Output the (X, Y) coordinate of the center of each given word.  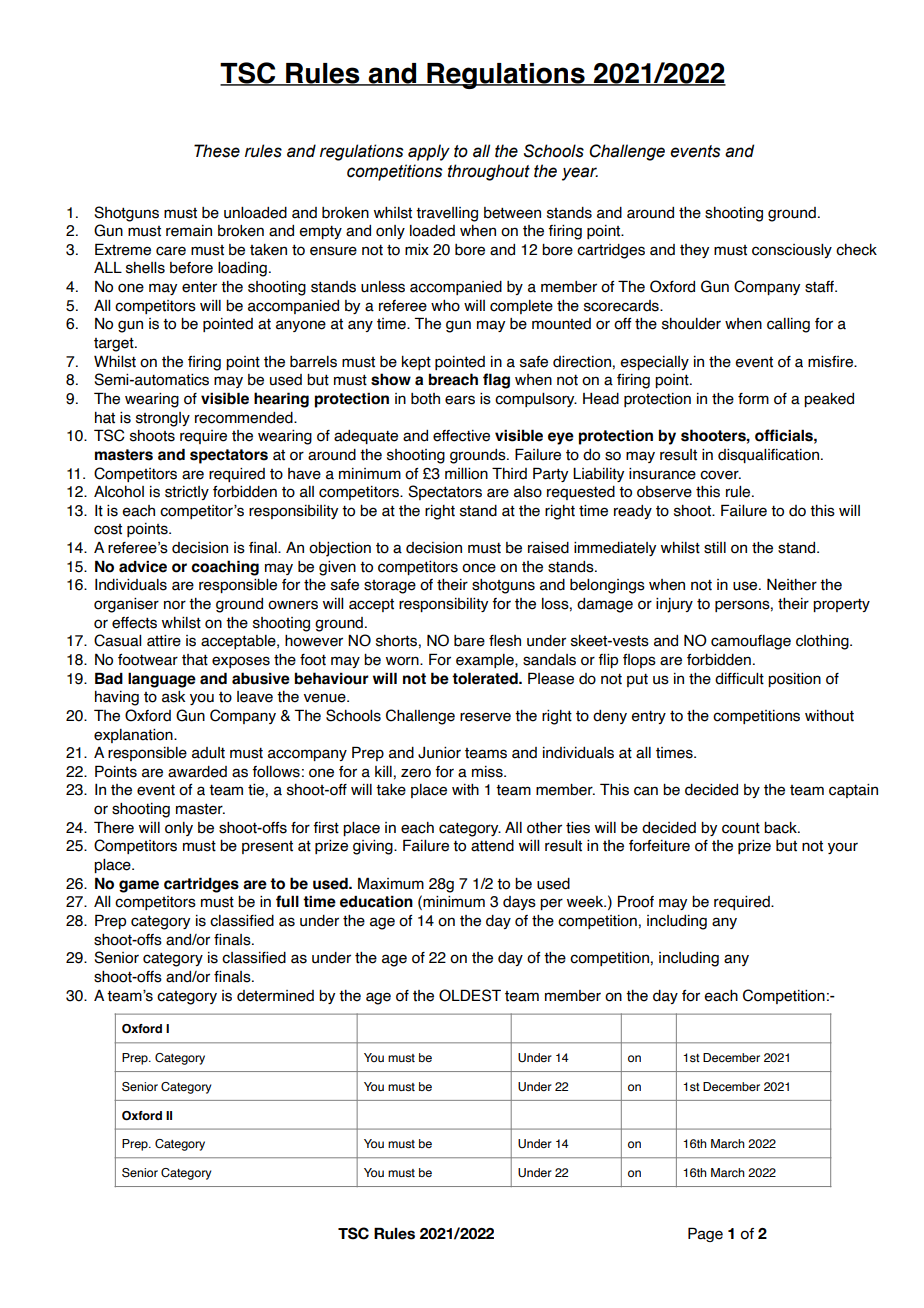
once (479, 568)
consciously (792, 251)
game (139, 886)
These (217, 151)
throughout (489, 172)
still (715, 548)
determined (275, 996)
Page (705, 1234)
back (781, 828)
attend (492, 846)
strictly (187, 493)
